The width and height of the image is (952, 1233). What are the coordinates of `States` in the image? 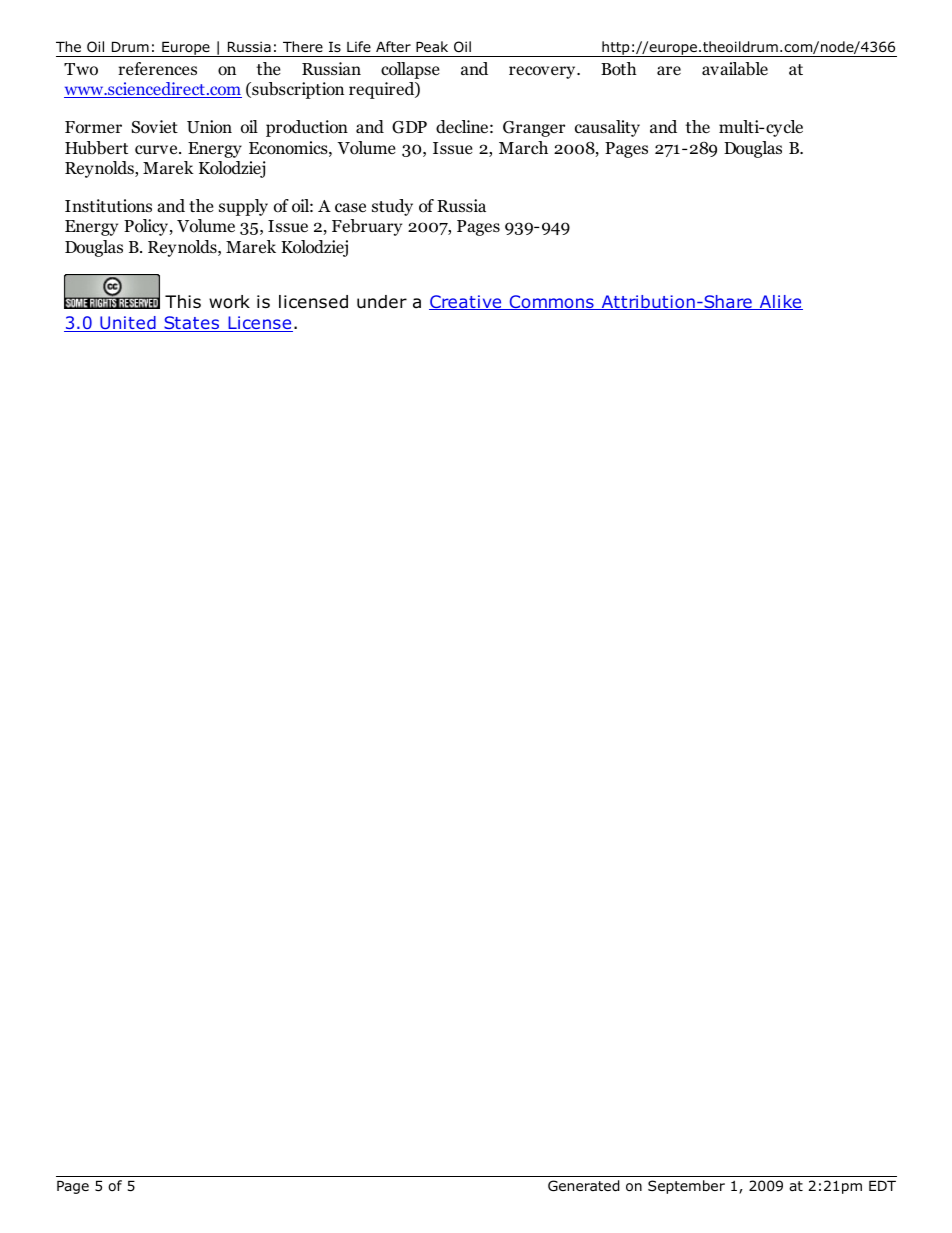 It's located at (192, 324).
